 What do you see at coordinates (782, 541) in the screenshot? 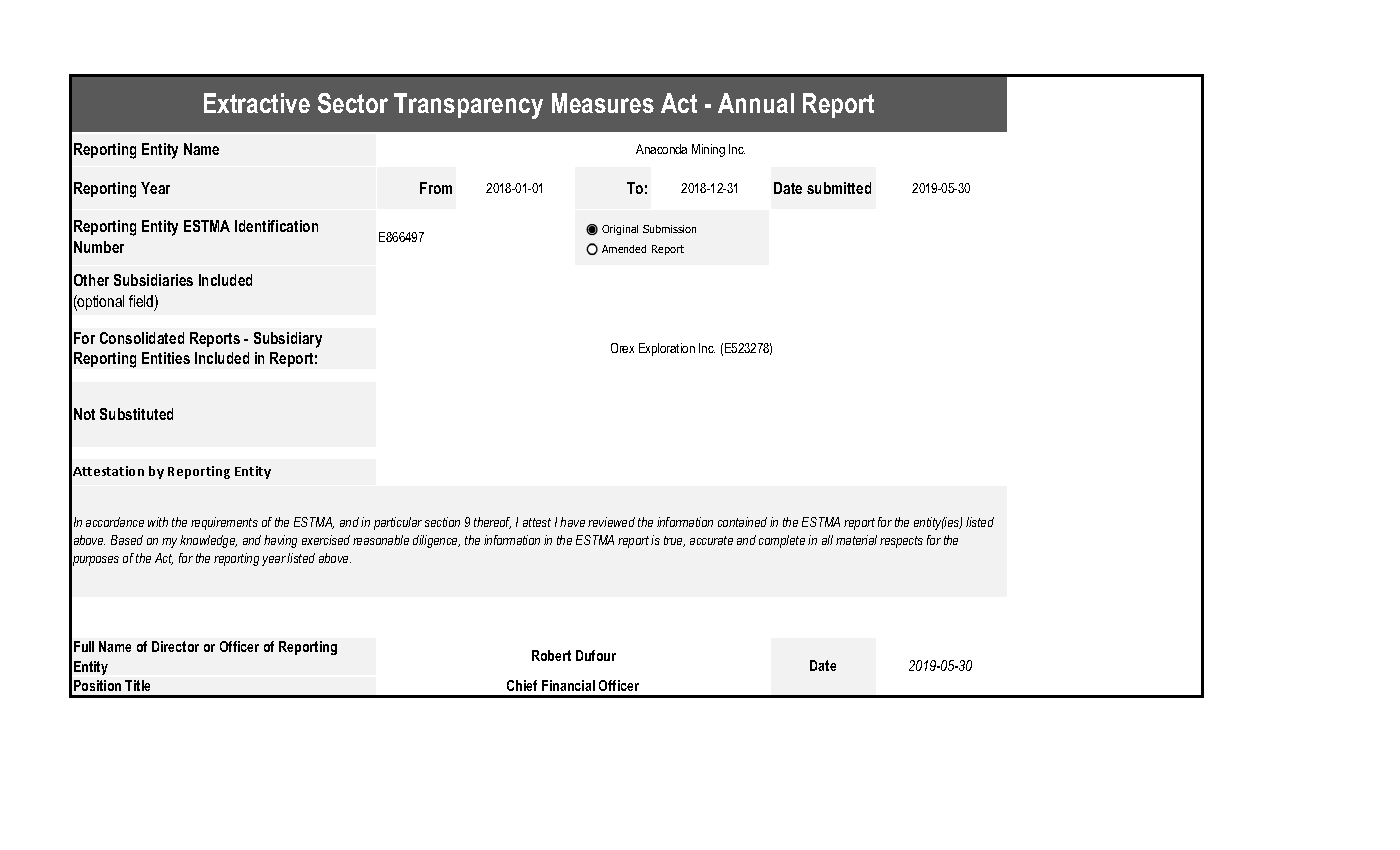
I see `complete` at bounding box center [782, 541].
